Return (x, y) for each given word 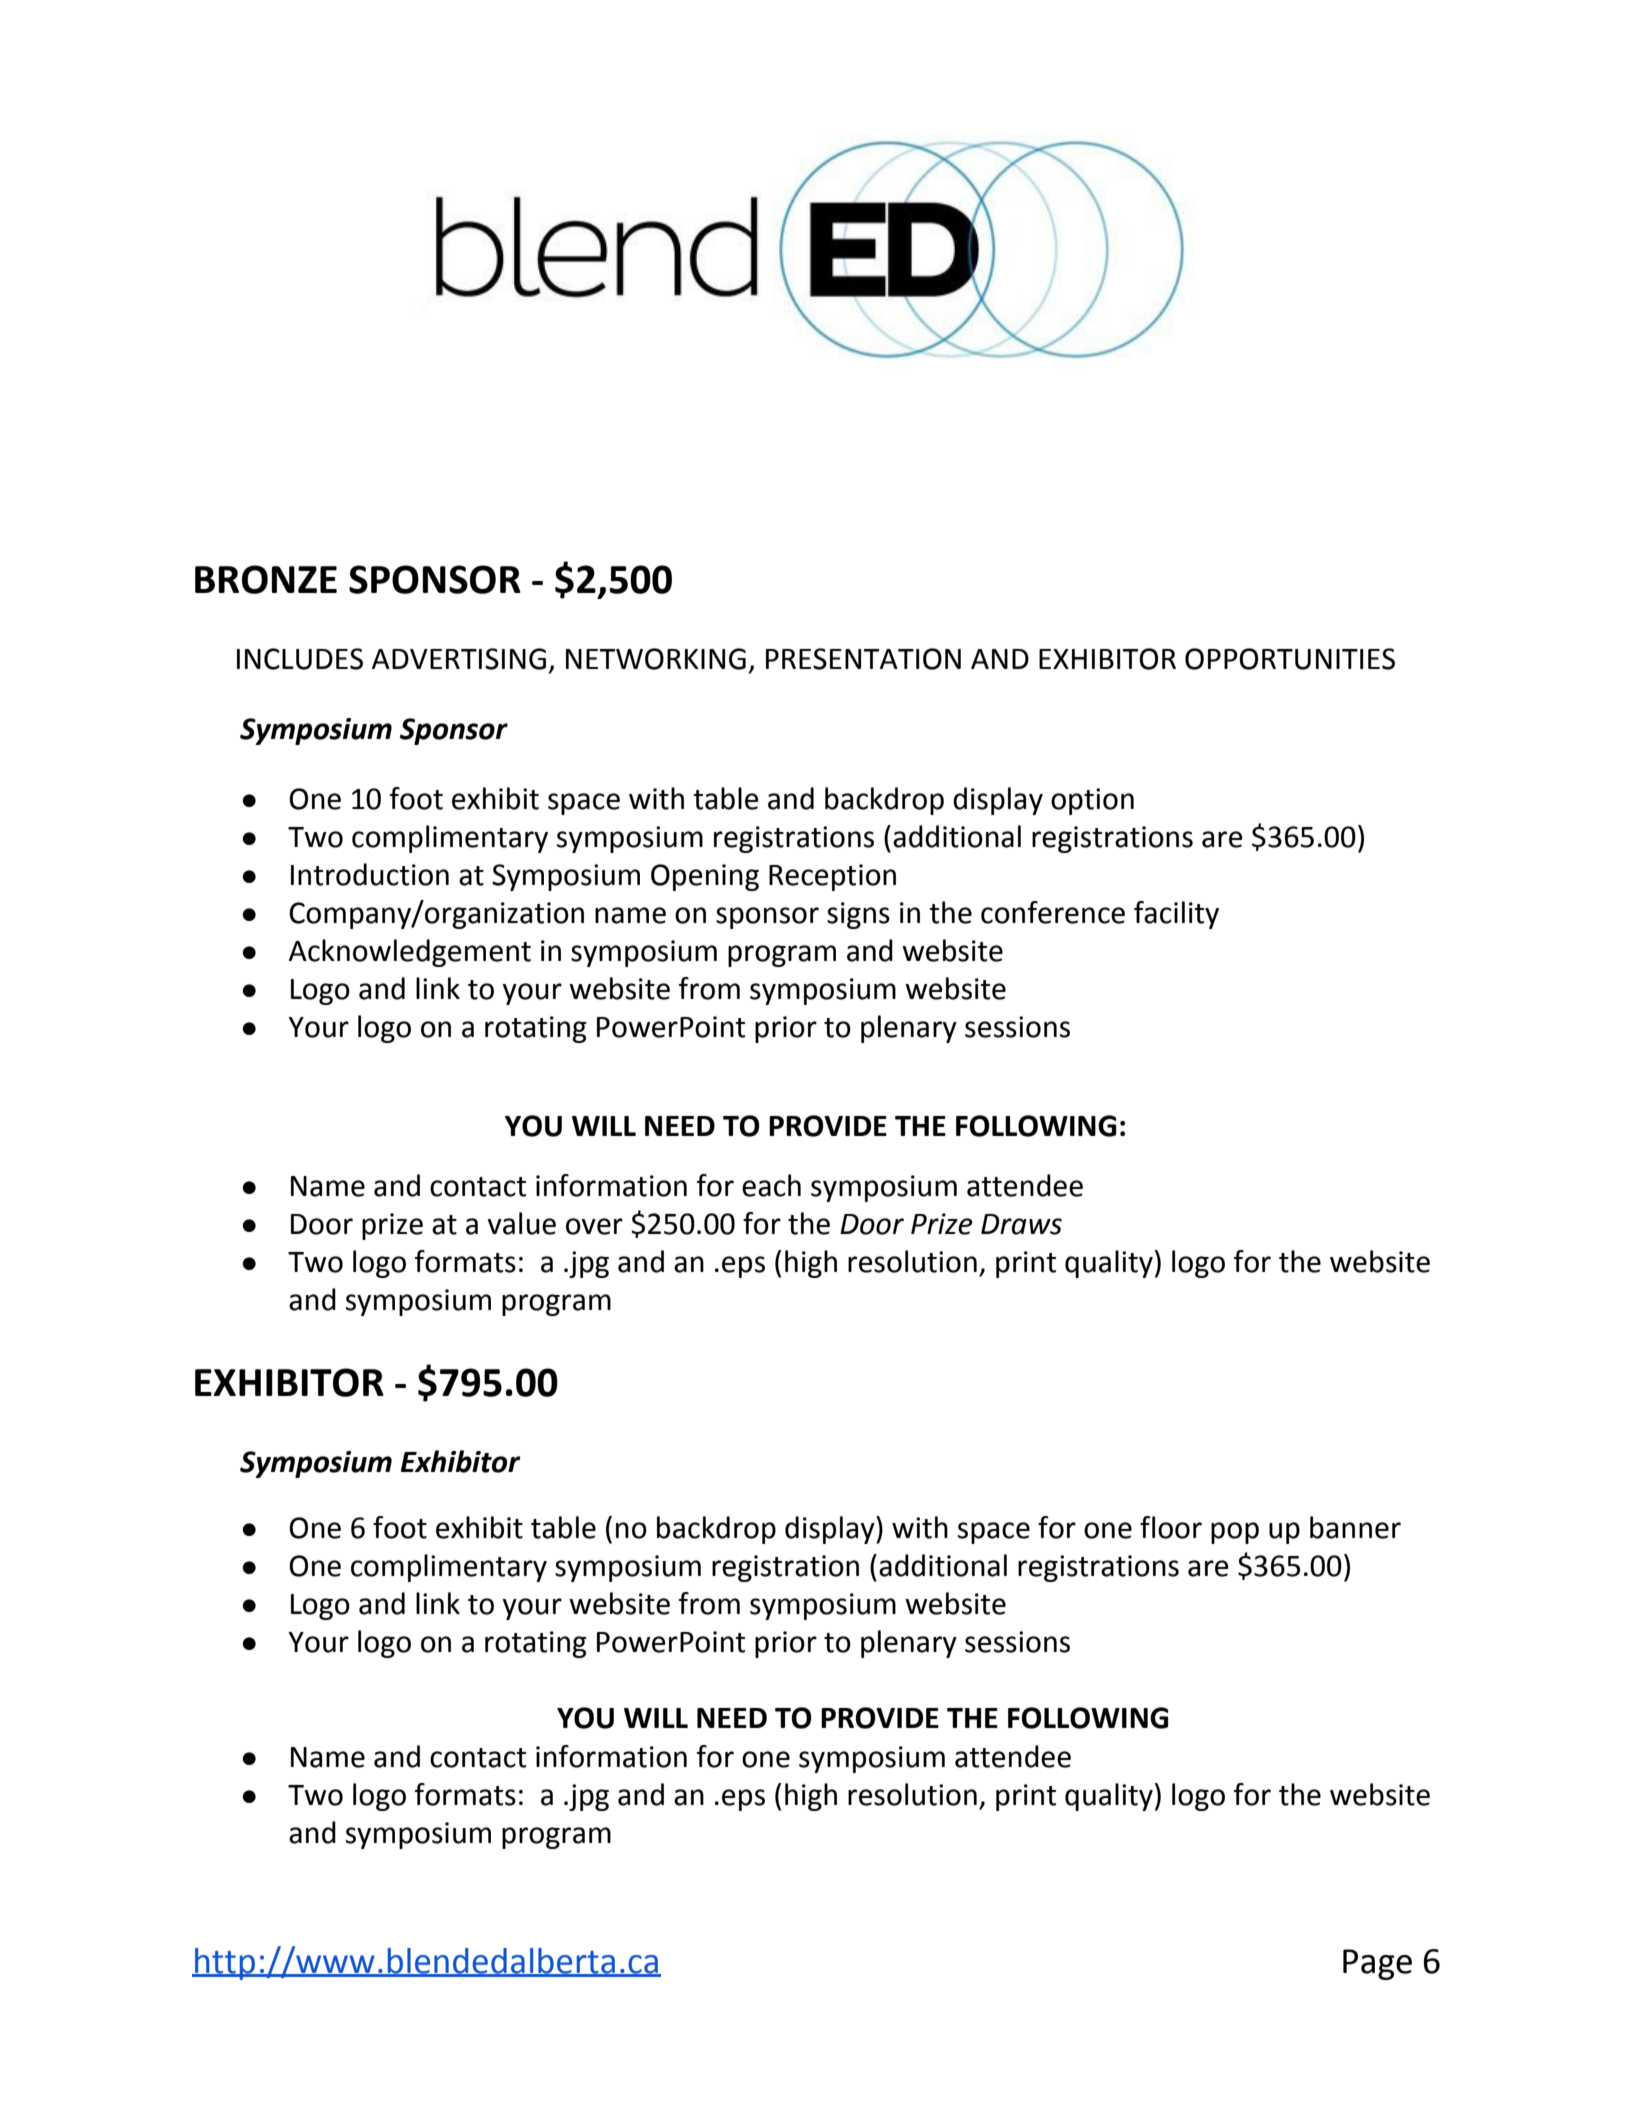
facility (1176, 915)
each (771, 1185)
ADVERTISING (459, 659)
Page (1377, 1964)
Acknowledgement (410, 953)
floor (1171, 1527)
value (522, 1223)
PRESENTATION (863, 659)
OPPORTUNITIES (1290, 659)
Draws (1021, 1224)
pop (1235, 1533)
